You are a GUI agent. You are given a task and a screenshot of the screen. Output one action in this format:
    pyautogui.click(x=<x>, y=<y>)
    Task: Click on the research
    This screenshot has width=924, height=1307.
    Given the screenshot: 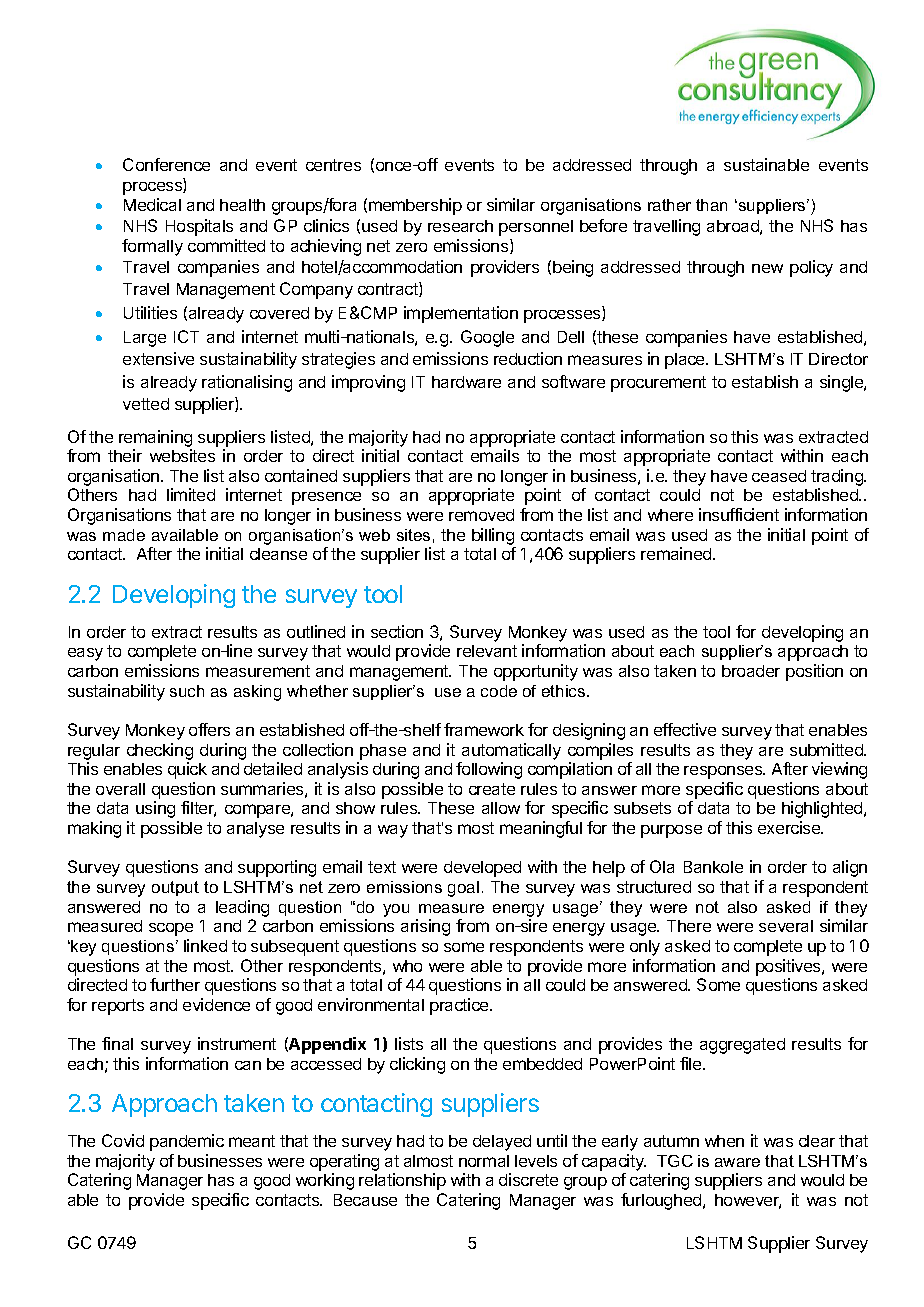 What is the action you would take?
    pyautogui.click(x=460, y=226)
